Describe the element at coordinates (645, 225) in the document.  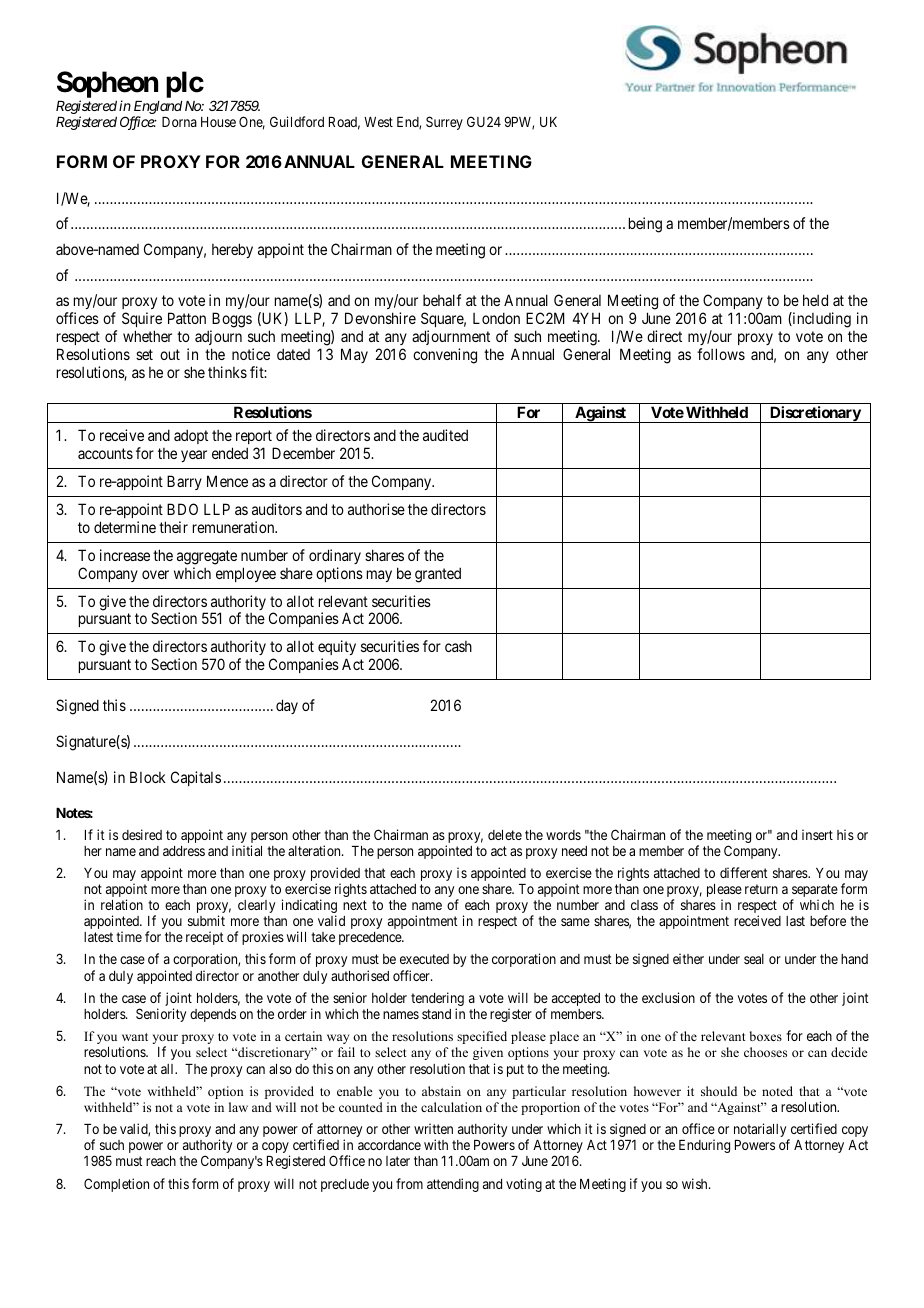
I see `being` at that location.
